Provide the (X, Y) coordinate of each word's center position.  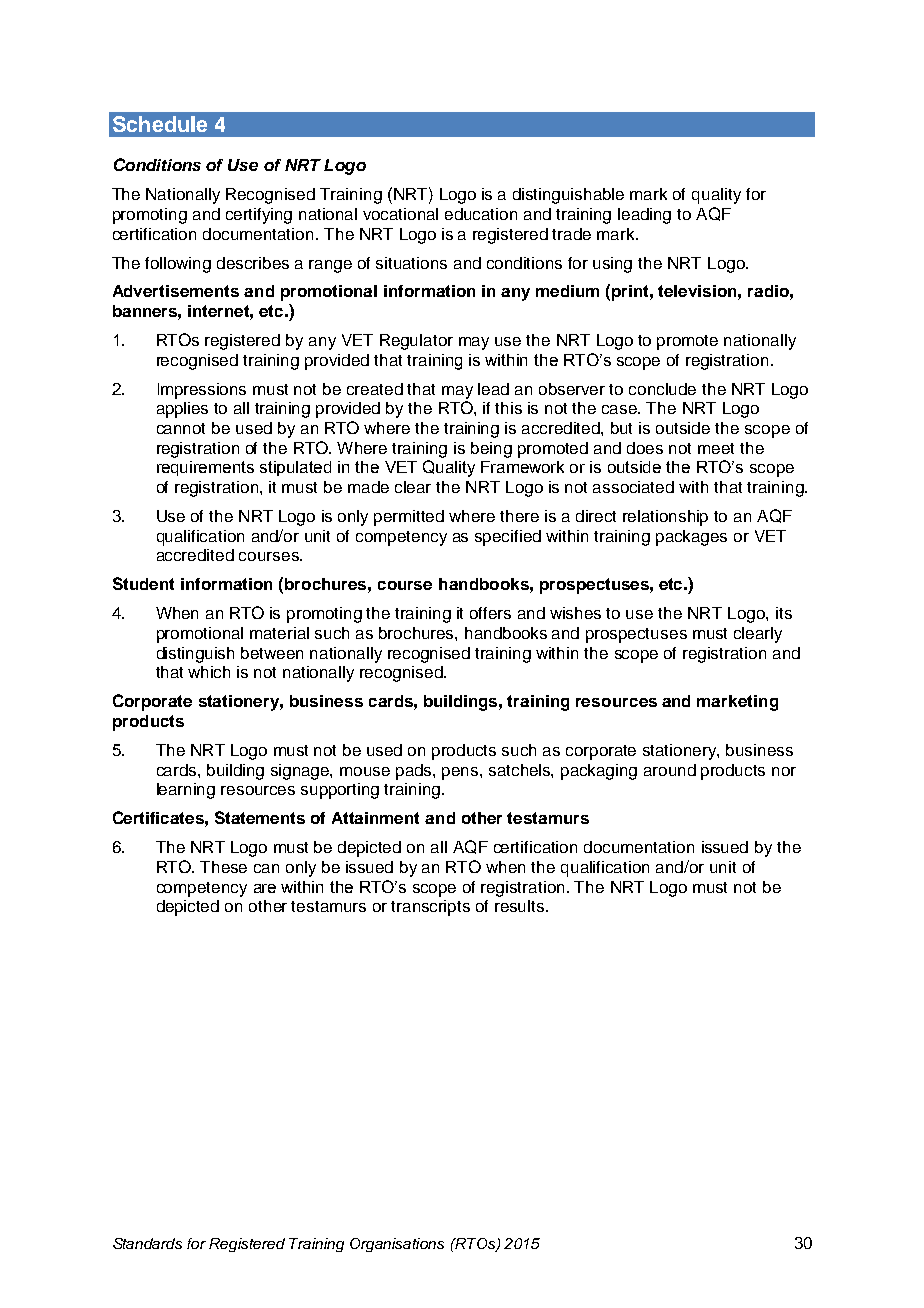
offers (490, 613)
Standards (147, 1243)
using (612, 265)
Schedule (160, 124)
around (670, 770)
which (209, 672)
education (481, 214)
